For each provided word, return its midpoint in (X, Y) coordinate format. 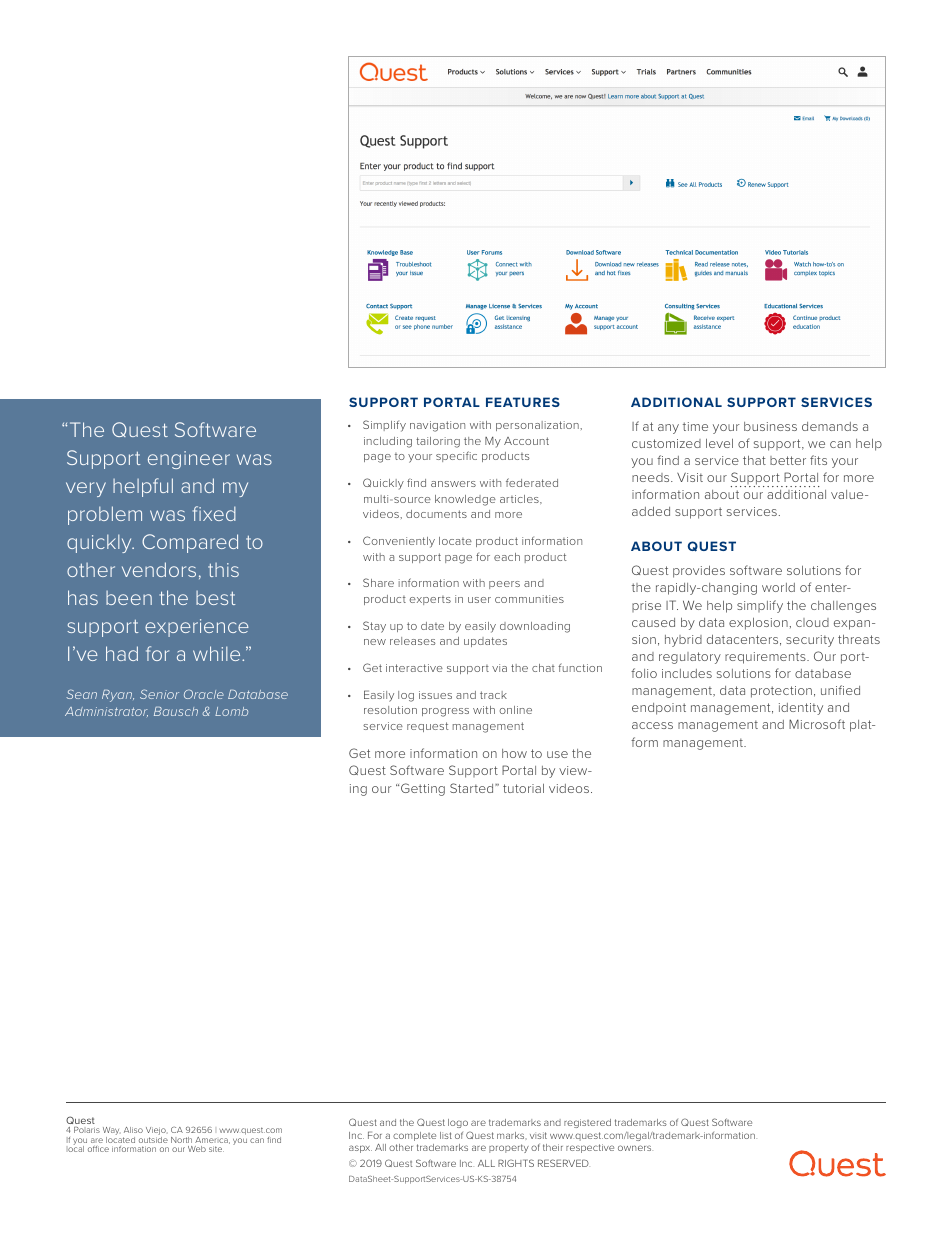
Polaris (87, 1130)
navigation (437, 426)
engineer (189, 460)
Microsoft (817, 724)
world (778, 587)
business (770, 426)
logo (458, 1123)
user (479, 600)
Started (473, 788)
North (181, 1140)
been (129, 598)
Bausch (176, 711)
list (446, 1135)
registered (587, 1123)
